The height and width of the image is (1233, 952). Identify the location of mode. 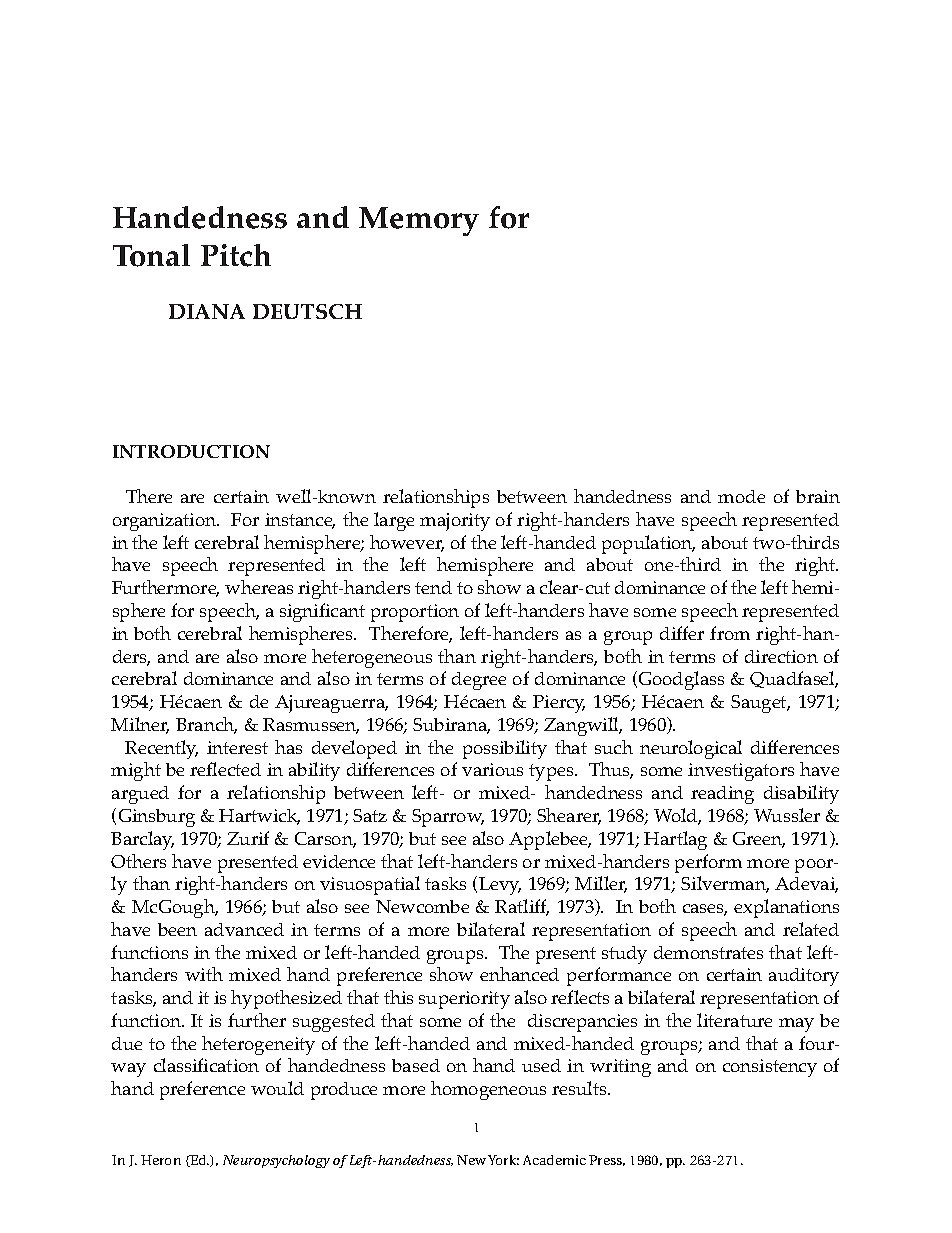
(741, 496).
